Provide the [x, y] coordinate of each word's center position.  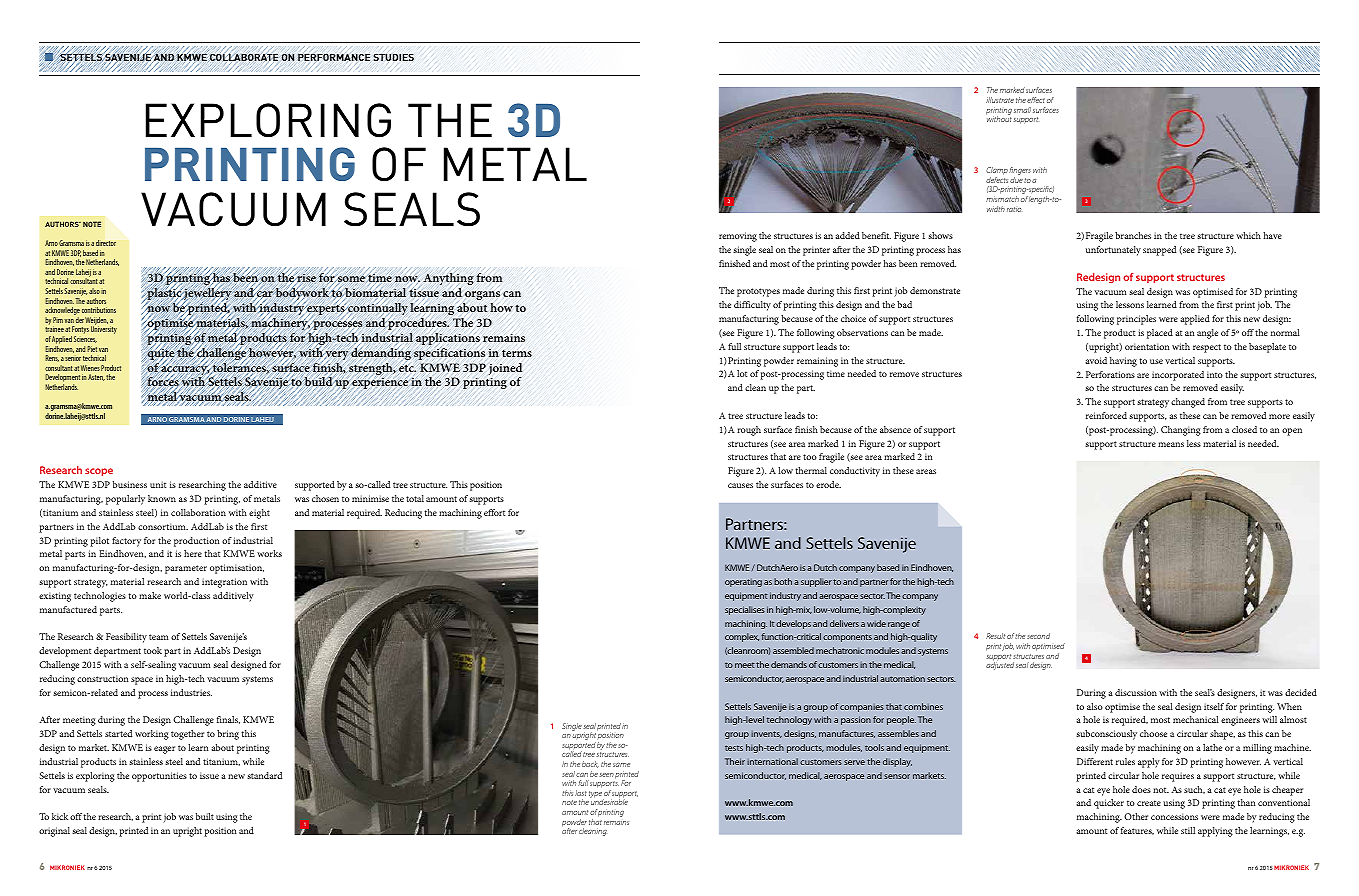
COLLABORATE [244, 57]
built [205, 816]
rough [749, 431]
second [1038, 636]
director [106, 243]
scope [99, 472]
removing [738, 237]
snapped [1159, 251]
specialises [745, 610]
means [1171, 444]
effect [1036, 100]
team [158, 637]
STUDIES [393, 57]
